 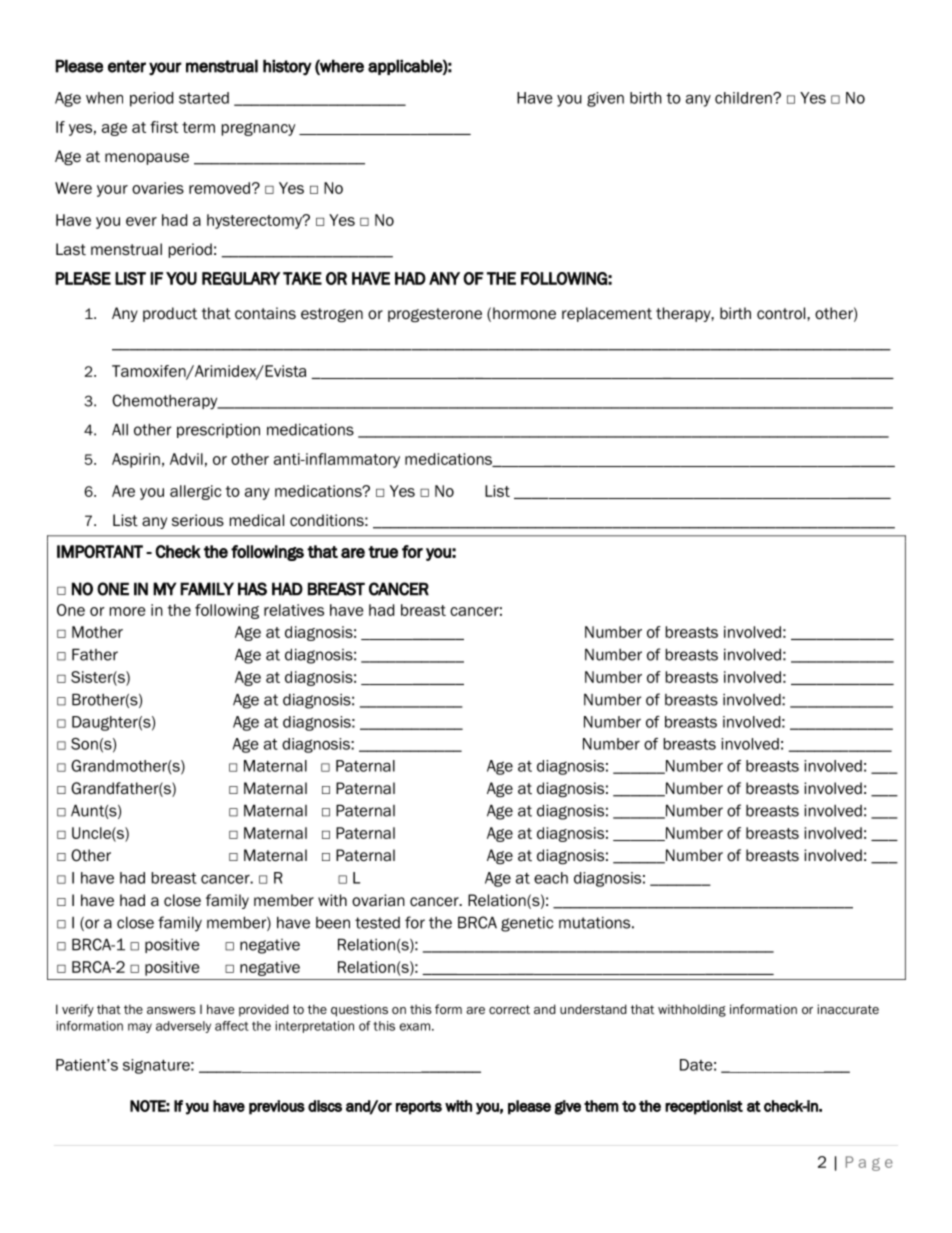 What do you see at coordinates (744, 98) in the document?
I see `children` at bounding box center [744, 98].
